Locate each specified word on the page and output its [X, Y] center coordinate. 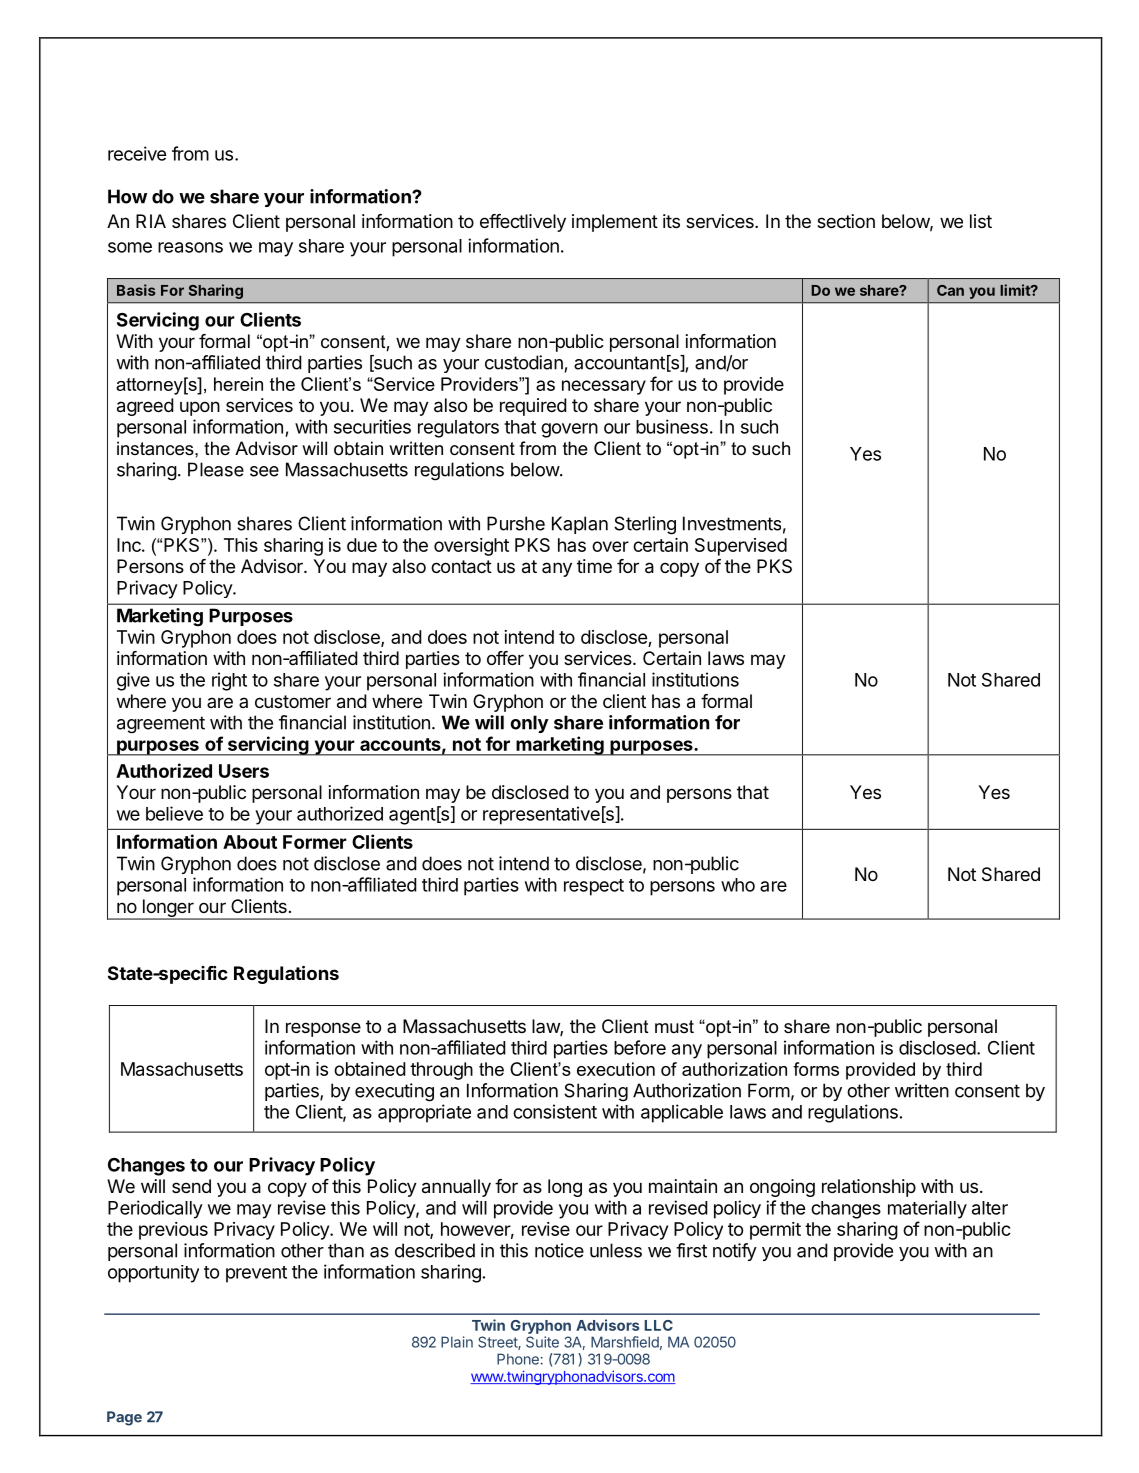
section [846, 221]
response [323, 1029]
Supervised [741, 547]
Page [124, 1418]
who [738, 885]
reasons [190, 247]
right [229, 681]
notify [735, 1252]
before [640, 1047]
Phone [518, 1359]
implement [615, 223]
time [594, 566]
